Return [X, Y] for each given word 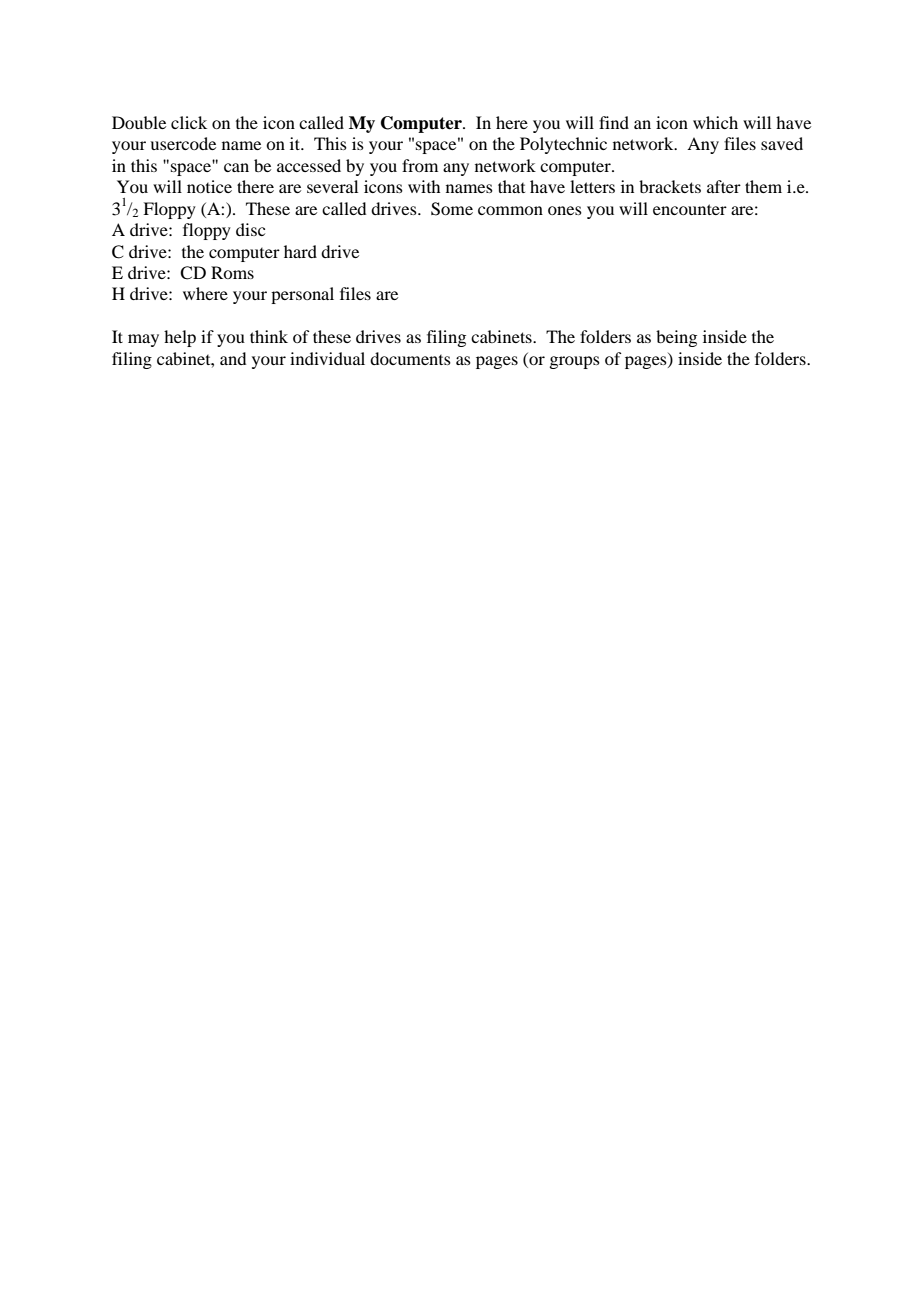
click [189, 122]
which [715, 122]
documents [410, 358]
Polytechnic [563, 145]
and [233, 358]
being [676, 338]
